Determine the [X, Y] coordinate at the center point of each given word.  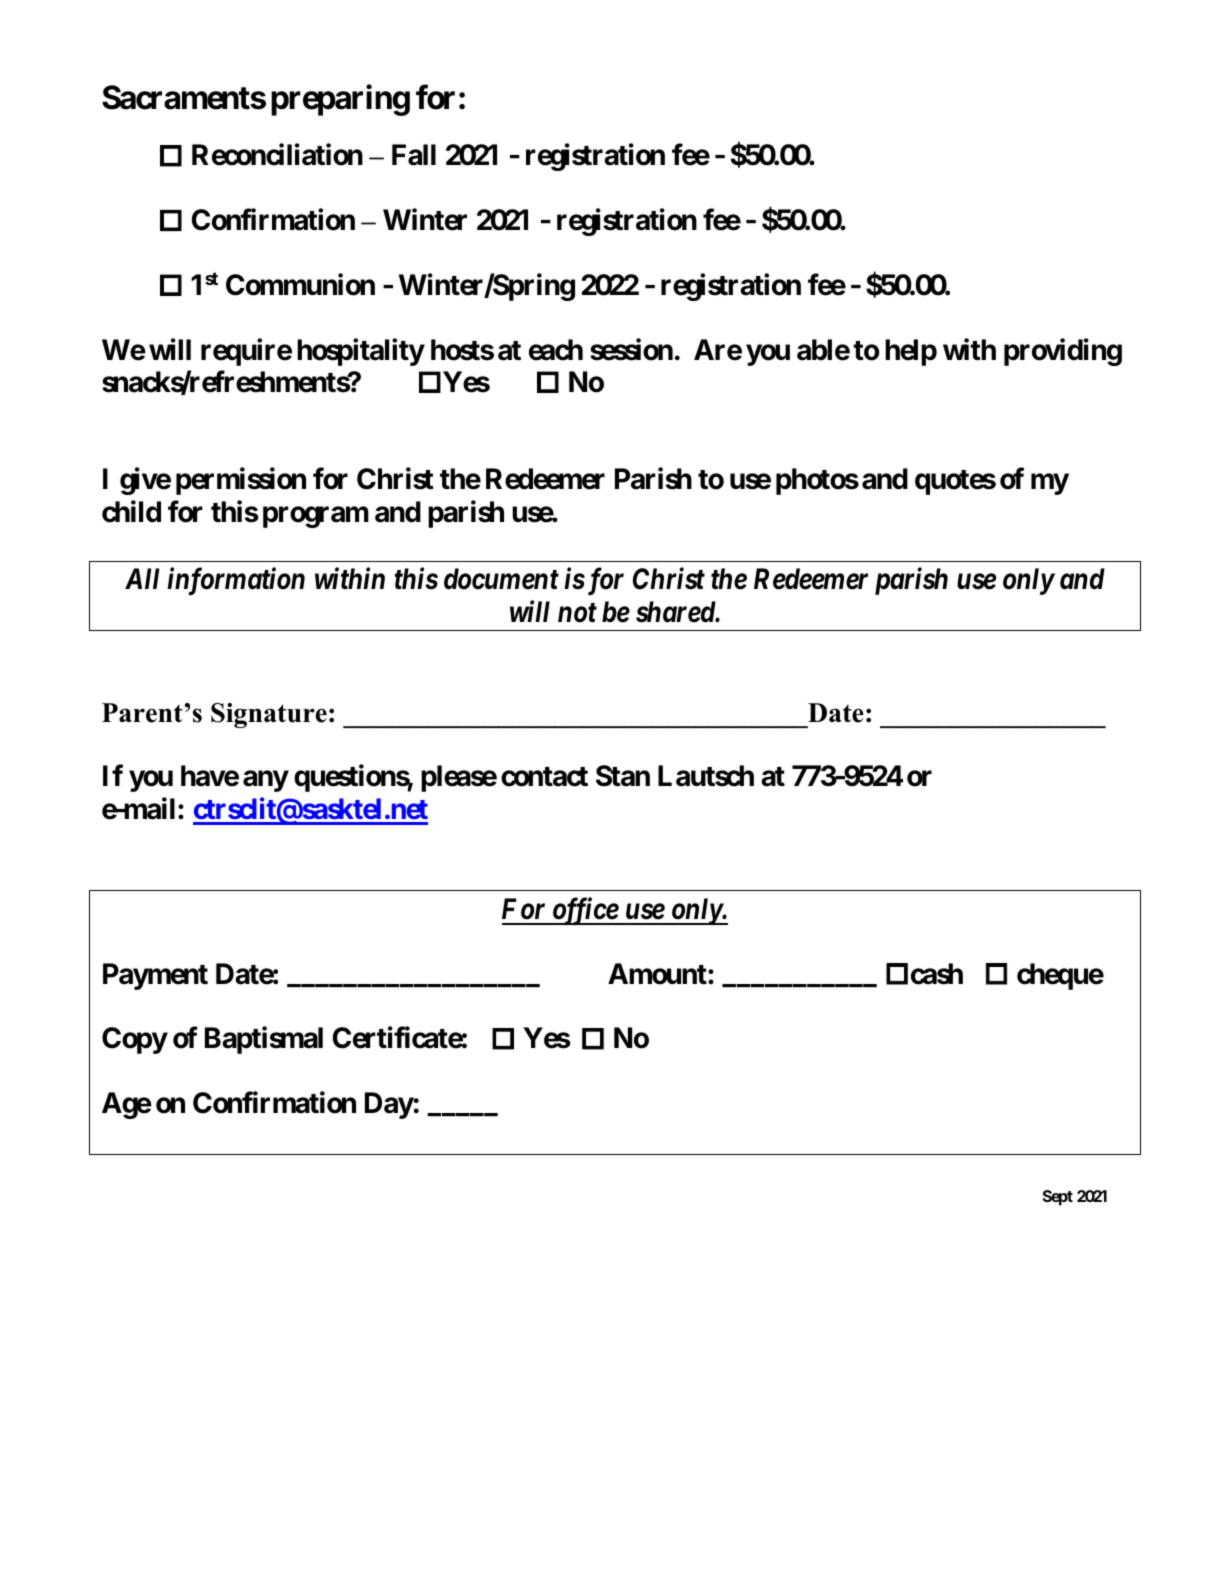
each [556, 350]
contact [544, 777]
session [631, 349]
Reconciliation [277, 155]
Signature [269, 715]
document [501, 579]
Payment [155, 976]
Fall [414, 155]
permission [241, 481]
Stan [623, 776]
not [577, 613]
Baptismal [264, 1040]
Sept [1058, 1198]
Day [389, 1105]
